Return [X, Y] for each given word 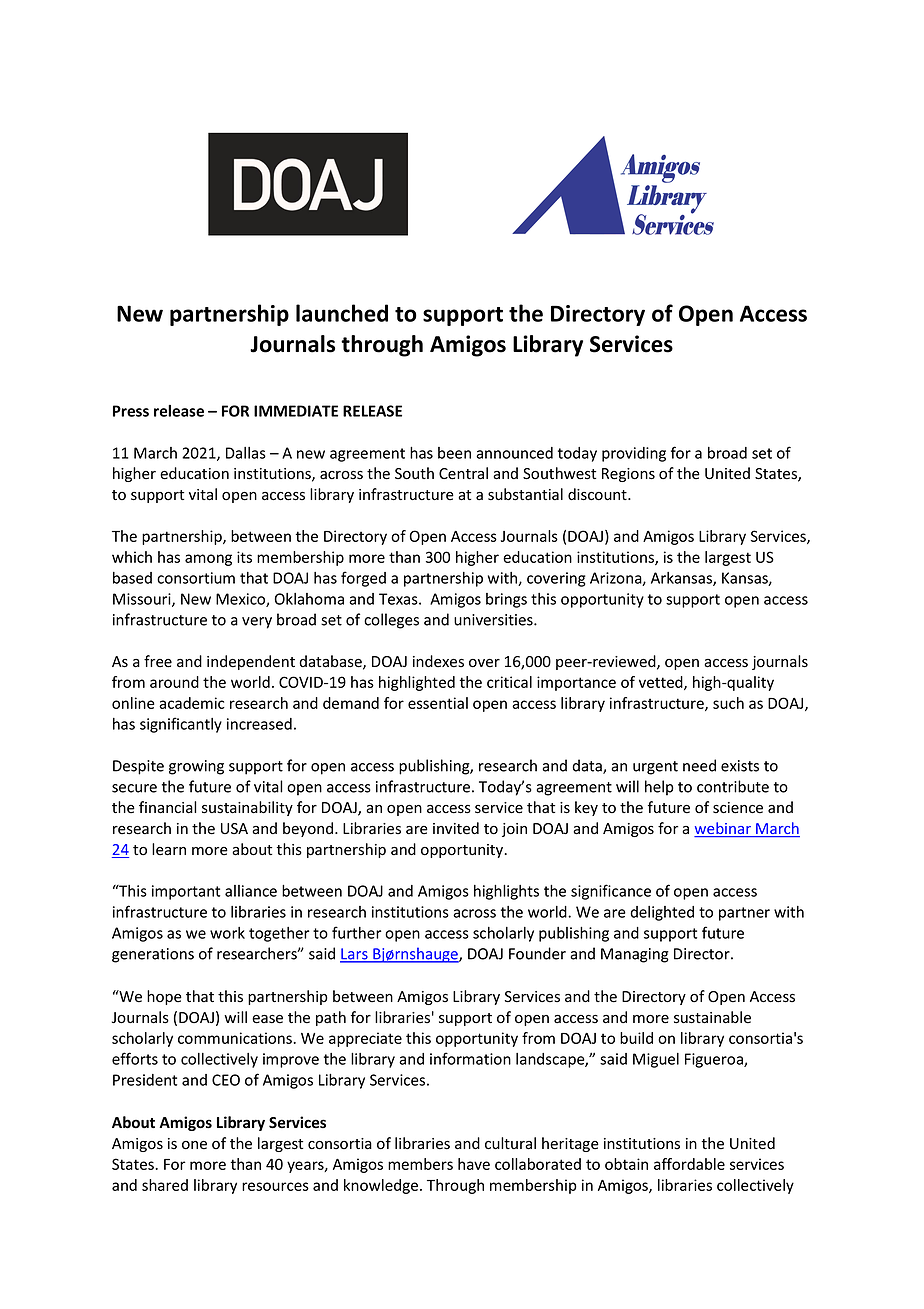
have [474, 1164]
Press [131, 411]
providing [634, 454]
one [194, 1145]
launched [342, 313]
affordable [689, 1164]
